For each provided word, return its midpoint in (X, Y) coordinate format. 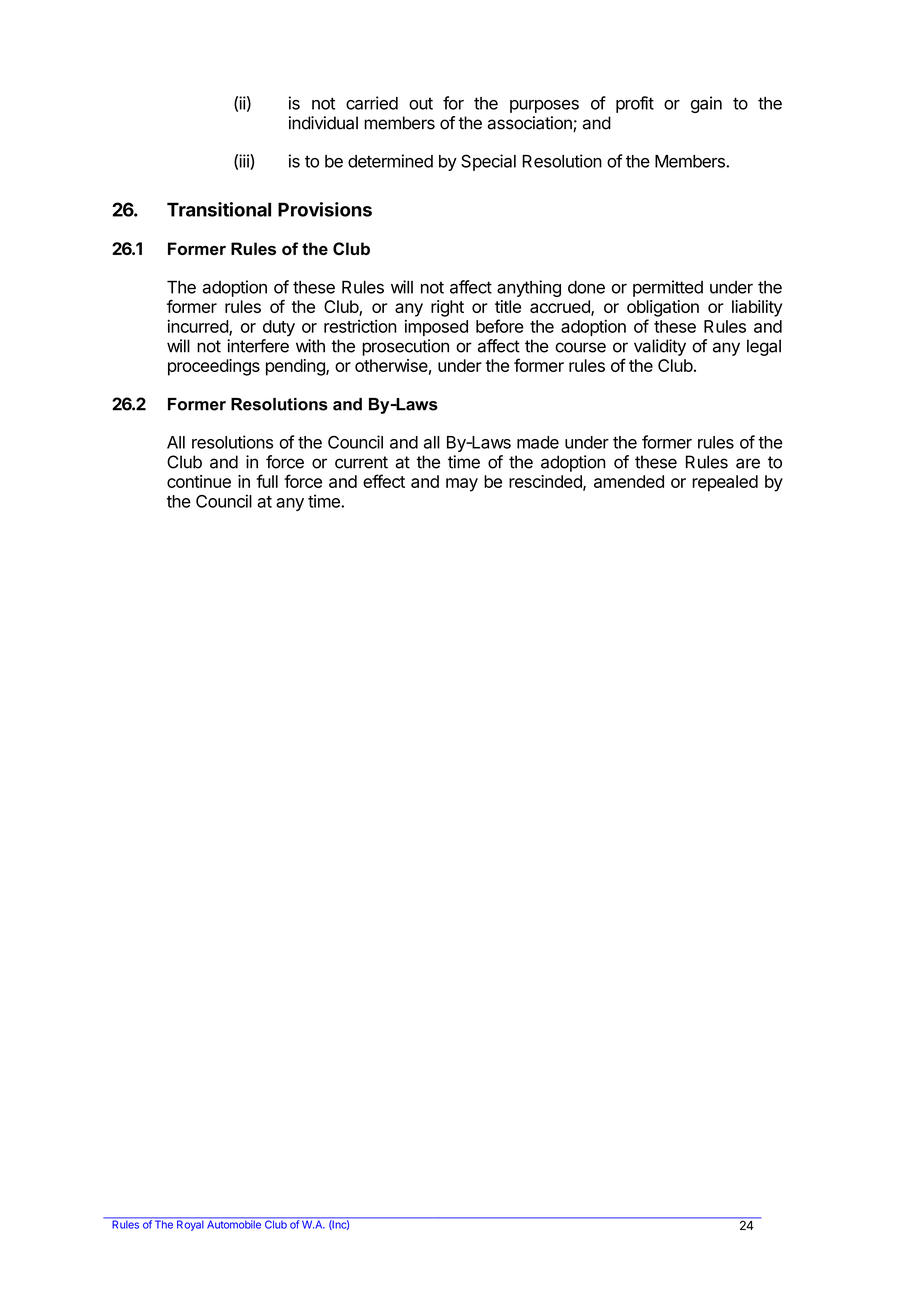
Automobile (234, 1223)
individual (323, 123)
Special (488, 162)
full (267, 481)
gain (706, 104)
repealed (725, 483)
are (748, 463)
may (462, 485)
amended (629, 481)
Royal (190, 1224)
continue (199, 481)
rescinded (546, 482)
